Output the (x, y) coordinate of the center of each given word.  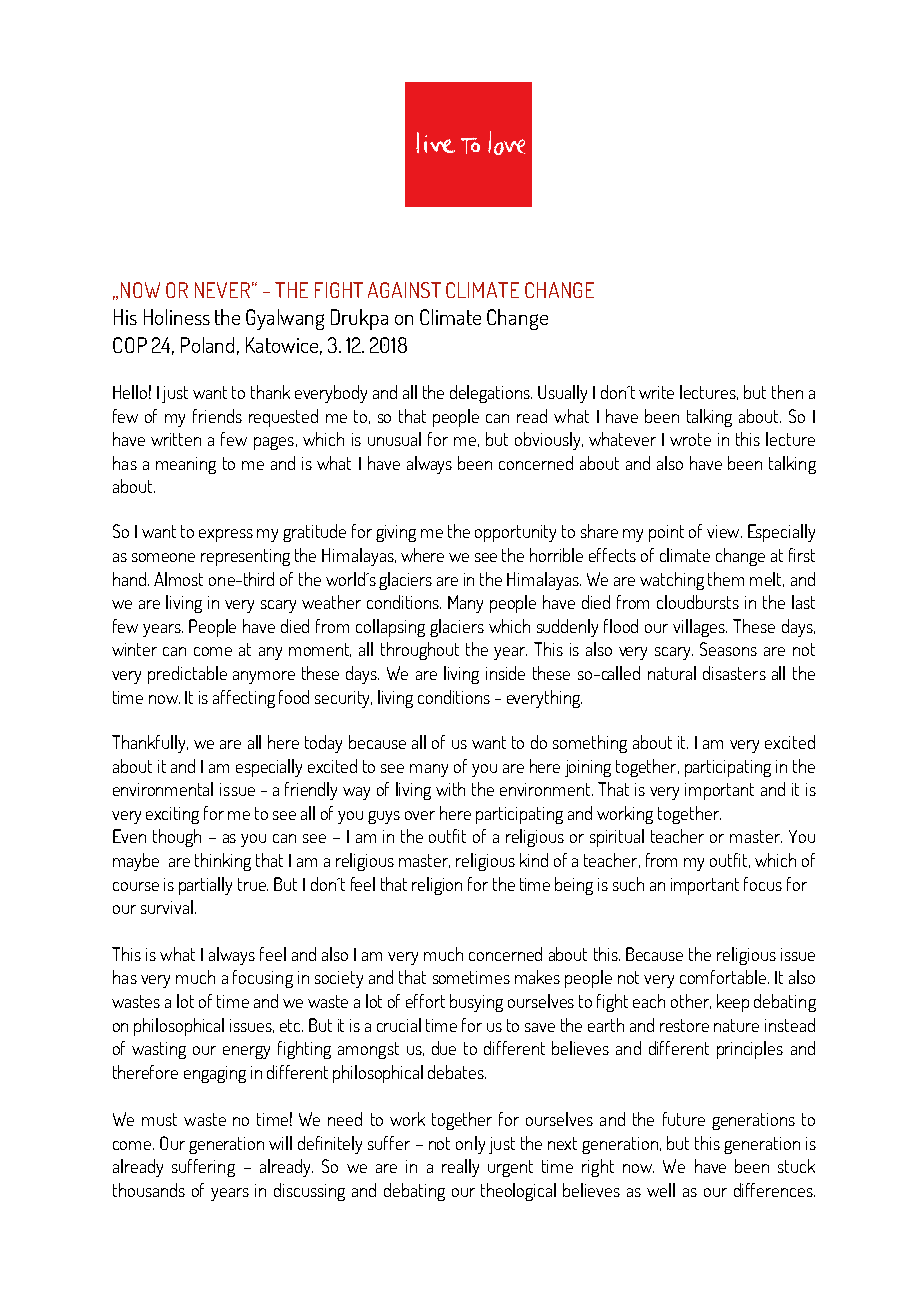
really (460, 1168)
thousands (149, 1190)
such (628, 884)
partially (205, 886)
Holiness (177, 317)
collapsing (390, 628)
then (787, 392)
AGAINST (404, 290)
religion (437, 886)
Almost (178, 579)
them (726, 579)
